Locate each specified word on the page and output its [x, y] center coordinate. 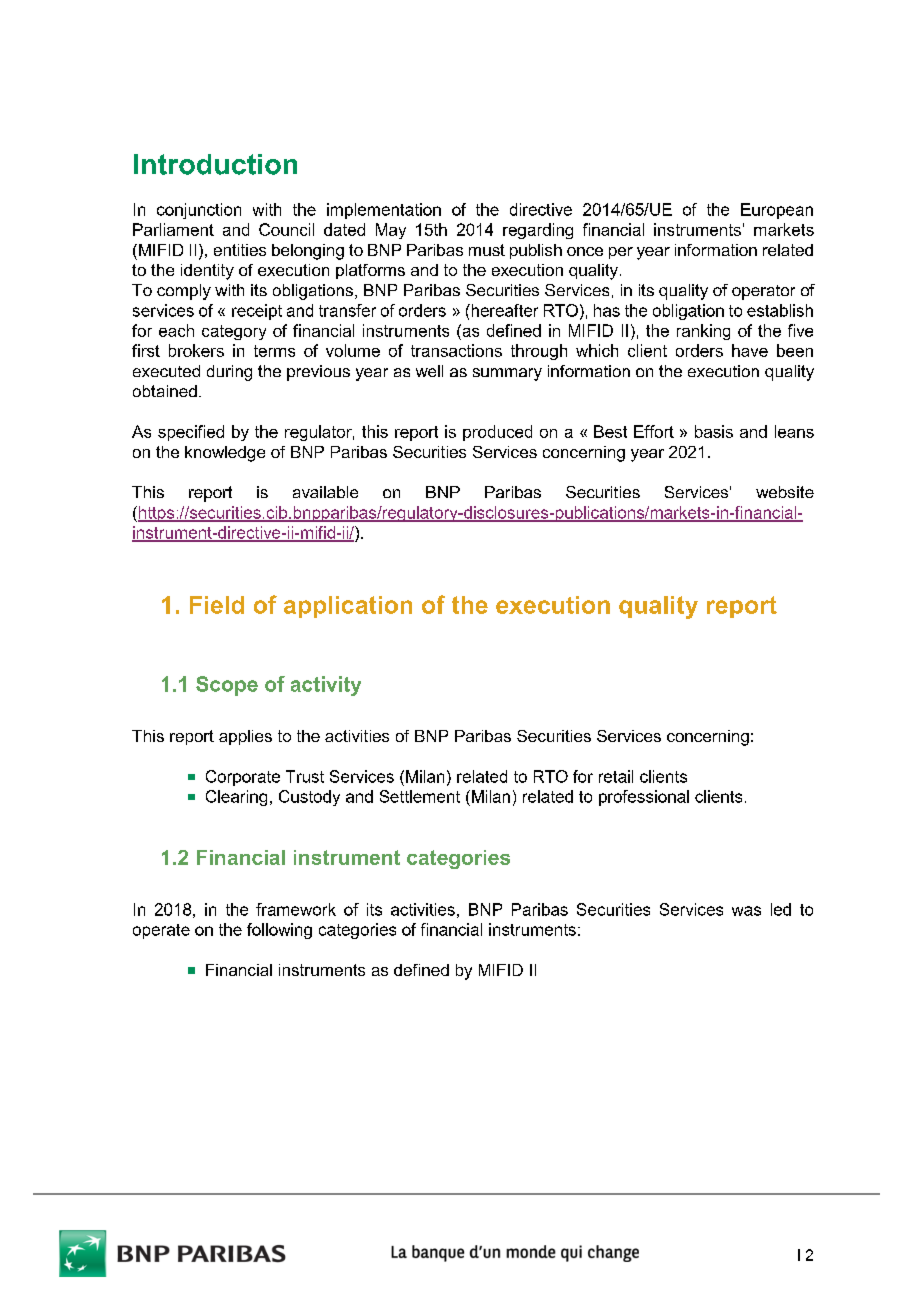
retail [616, 776]
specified [191, 433]
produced [497, 433]
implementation [384, 211]
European [777, 211]
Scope [227, 686]
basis [714, 431]
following [279, 931]
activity [326, 686]
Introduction [215, 164]
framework [296, 909]
